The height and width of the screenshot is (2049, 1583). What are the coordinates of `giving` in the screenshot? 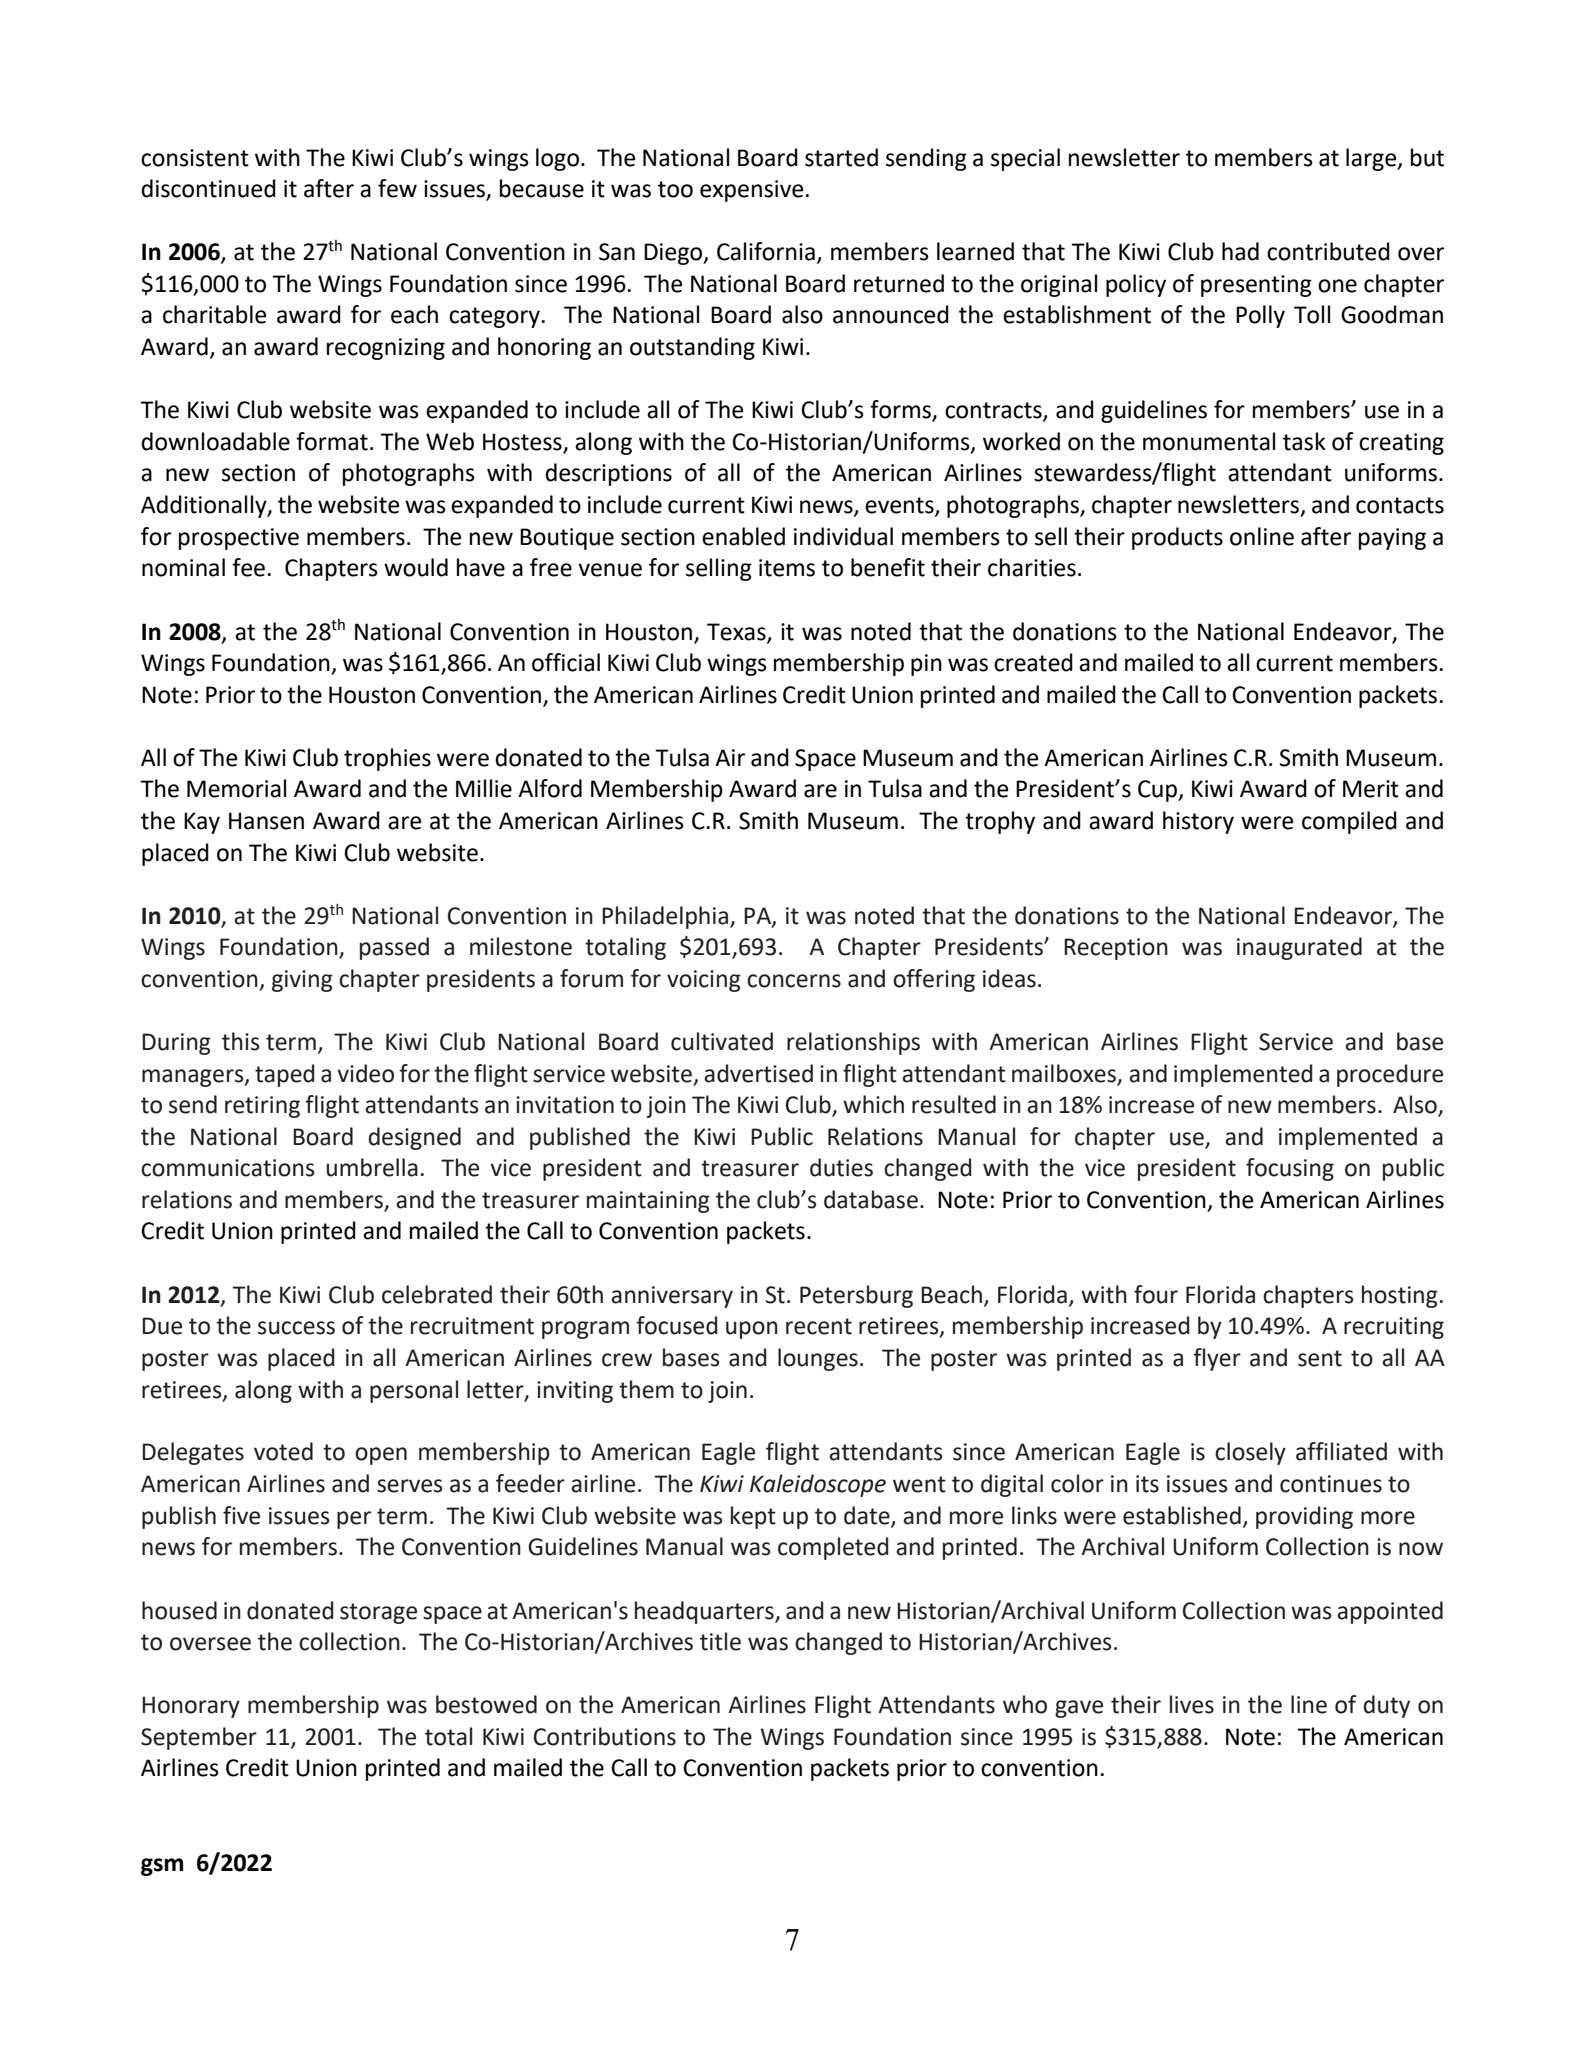 It's located at (302, 981).
